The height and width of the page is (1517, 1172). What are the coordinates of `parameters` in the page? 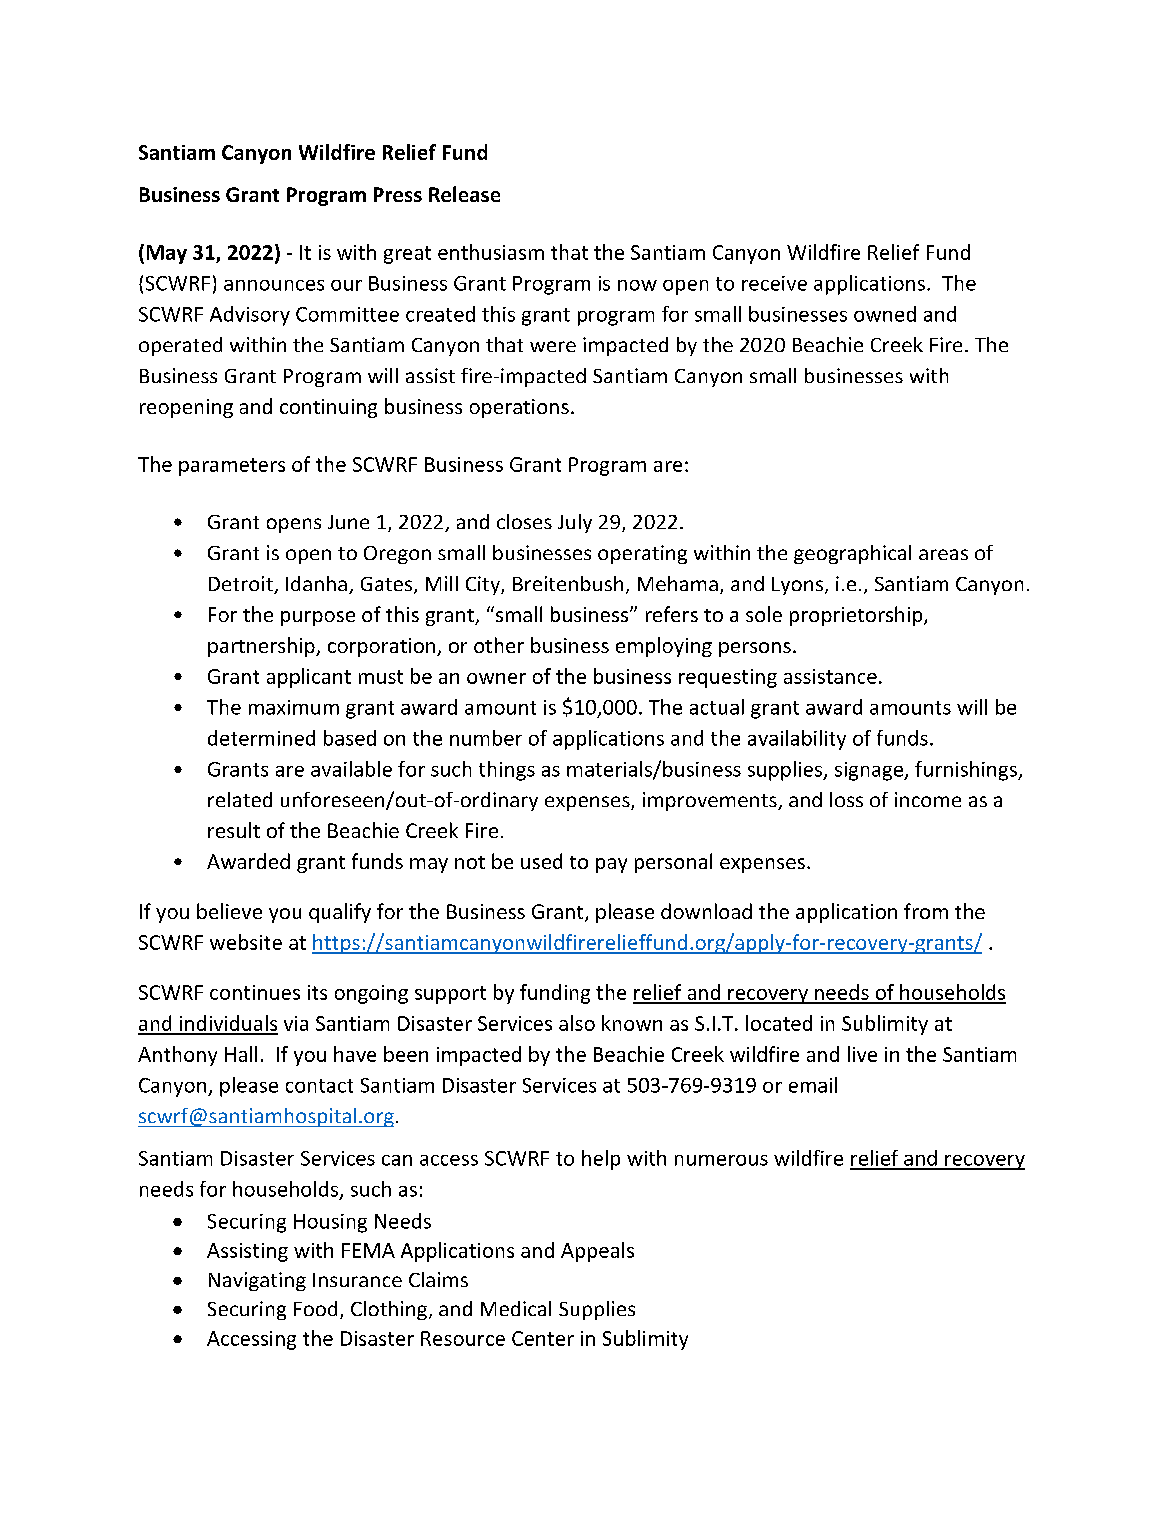 It's located at (232, 467).
